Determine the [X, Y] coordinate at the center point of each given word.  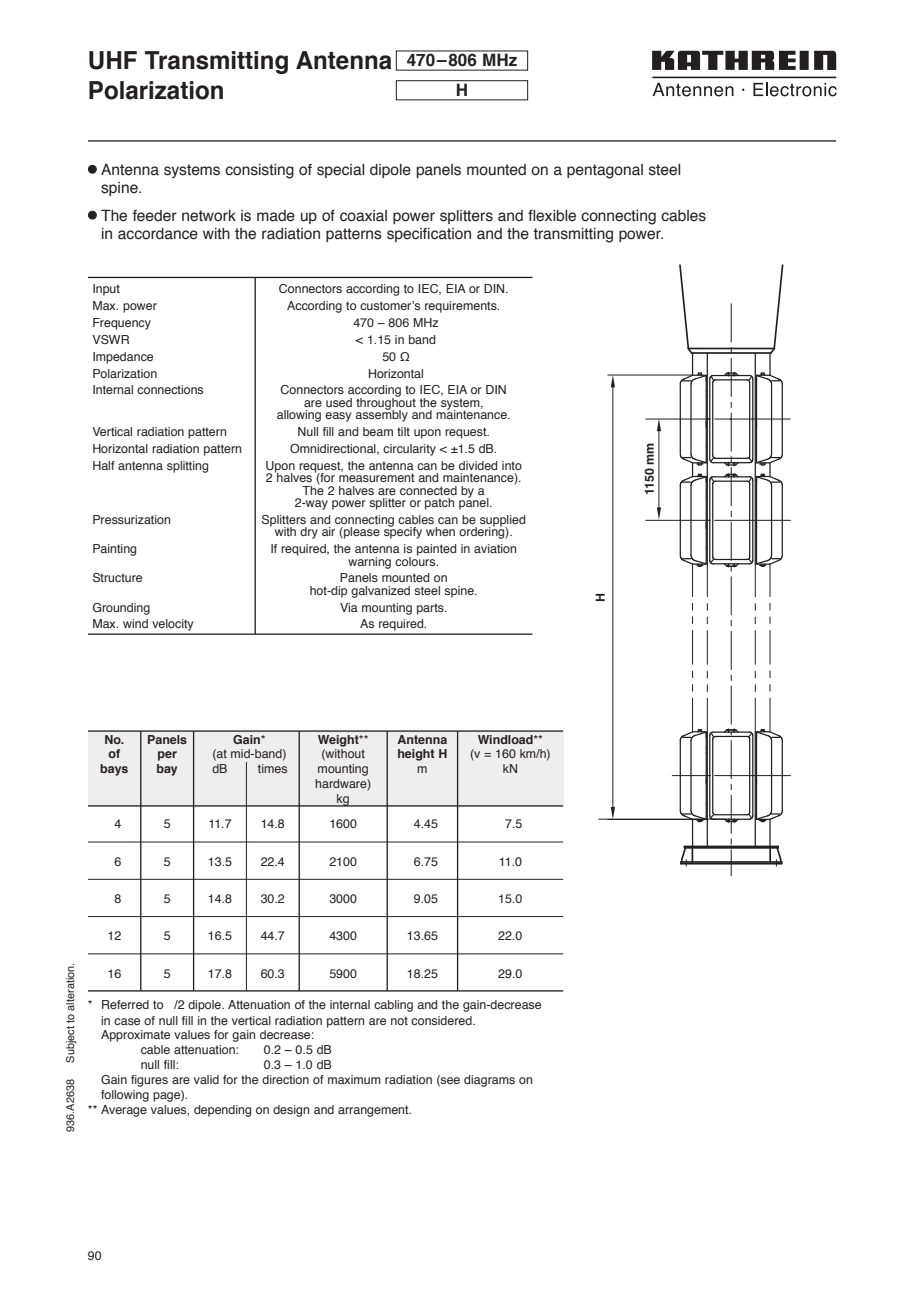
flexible [552, 216]
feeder [154, 216]
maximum [354, 1079]
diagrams [489, 1081]
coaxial [363, 216]
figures [149, 1081]
